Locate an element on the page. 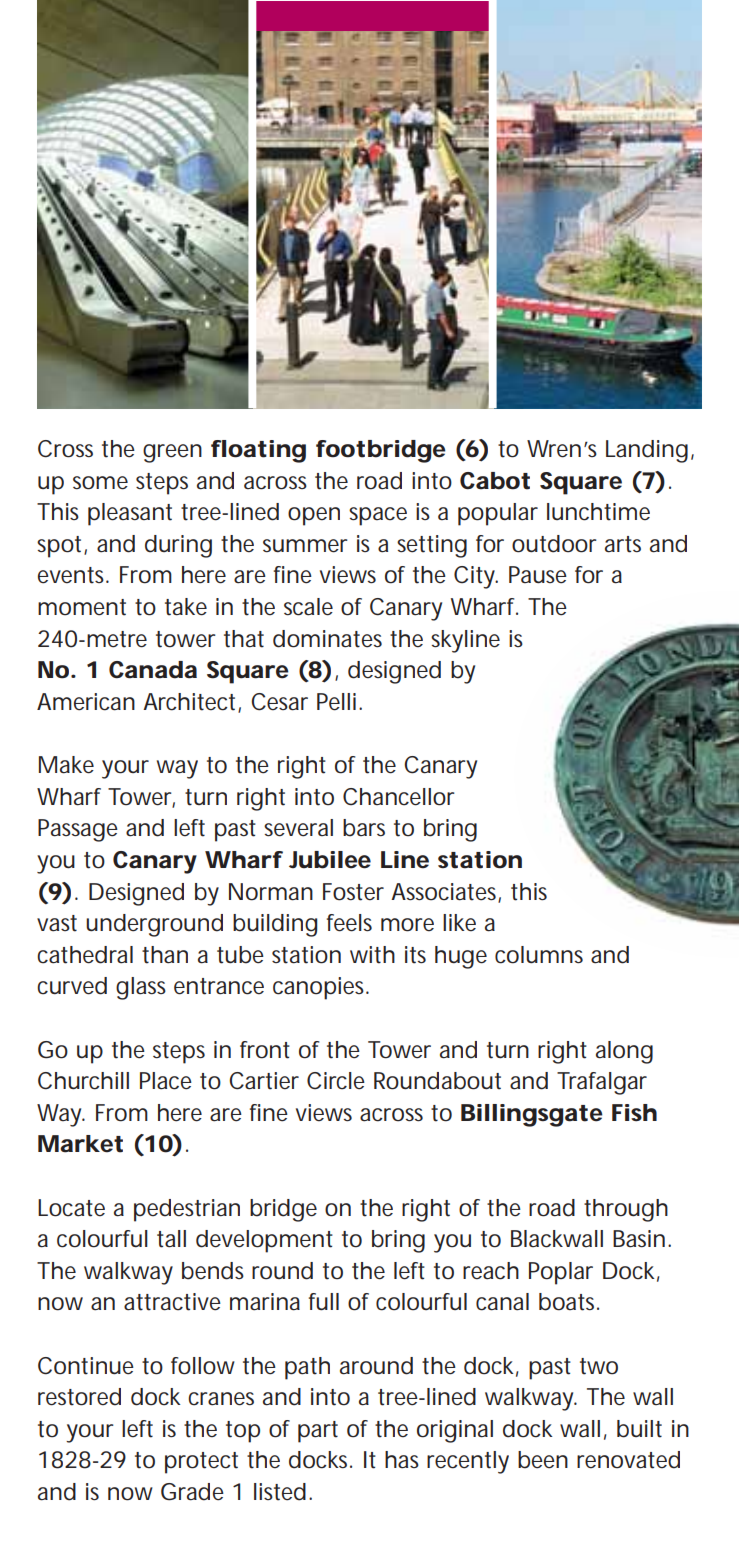 The width and height of the document is (739, 1568). columns is located at coordinates (539, 955).
